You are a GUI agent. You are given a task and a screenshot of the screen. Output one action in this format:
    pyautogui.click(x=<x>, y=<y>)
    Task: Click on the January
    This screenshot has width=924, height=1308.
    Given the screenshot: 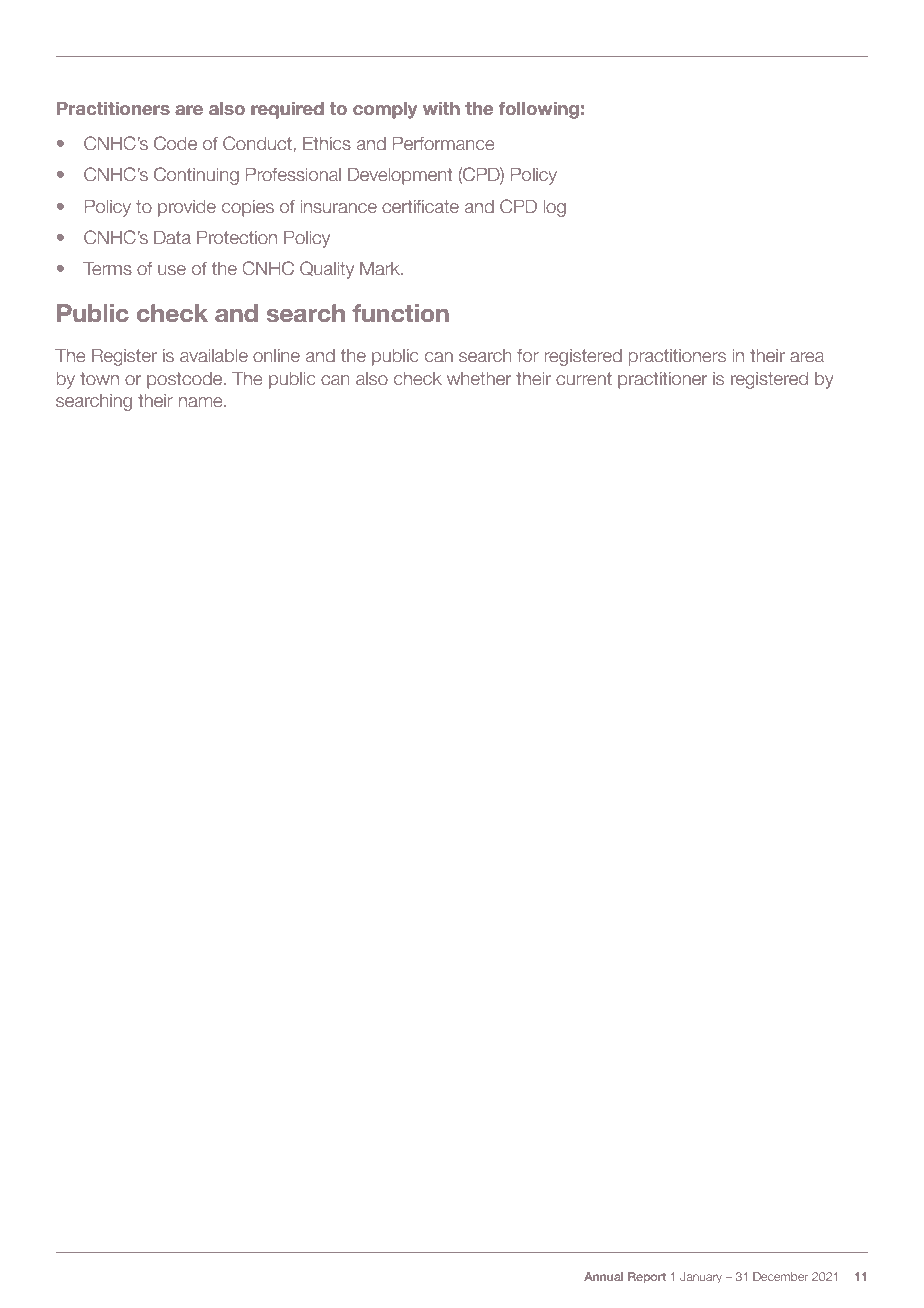 What is the action you would take?
    pyautogui.click(x=701, y=1278)
